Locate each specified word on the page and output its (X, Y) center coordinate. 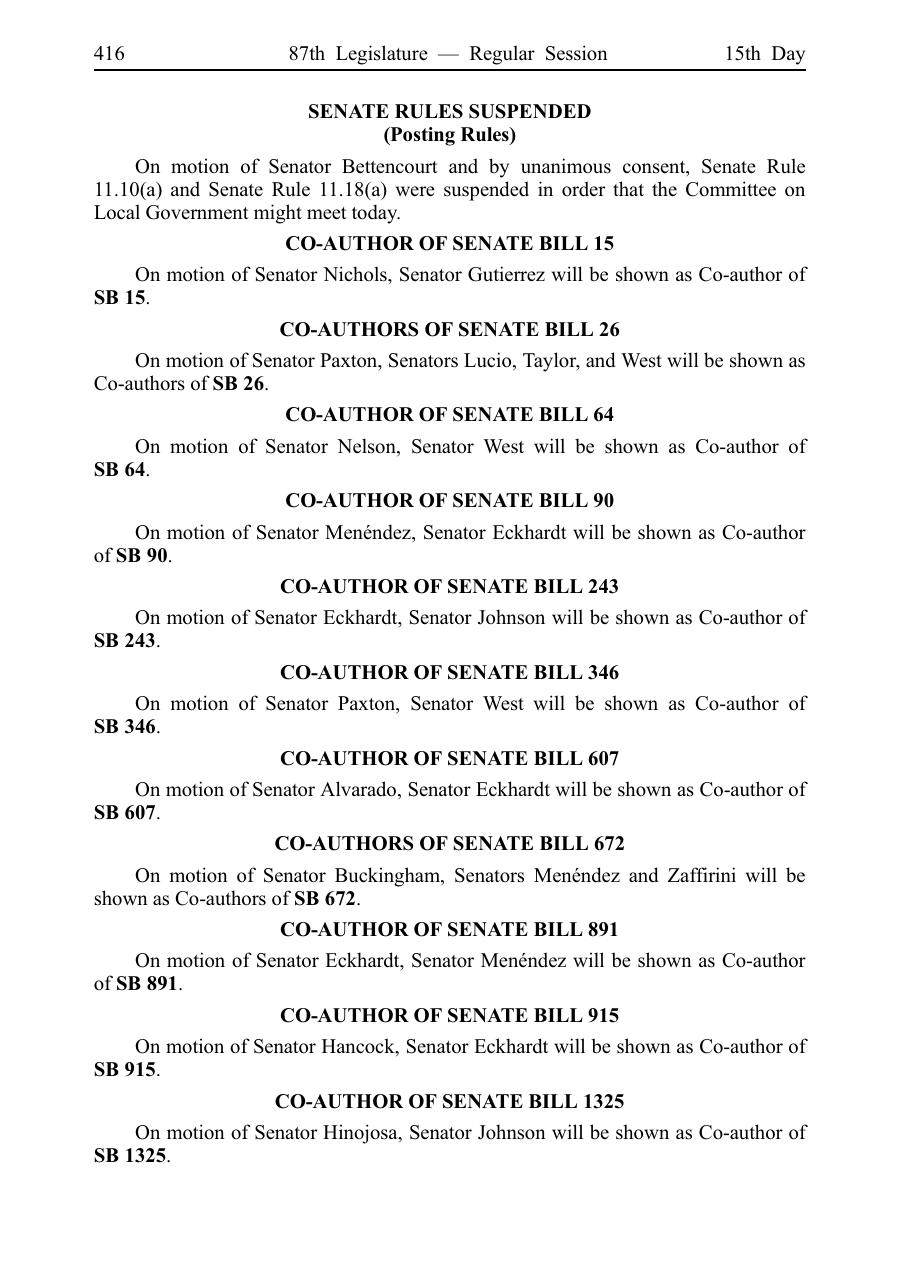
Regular (502, 55)
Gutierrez (506, 274)
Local (117, 212)
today (376, 214)
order (583, 189)
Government (197, 212)
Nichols (356, 274)
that (628, 188)
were (415, 191)
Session (577, 53)
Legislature (382, 55)
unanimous (566, 166)
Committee (731, 189)
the (664, 189)
